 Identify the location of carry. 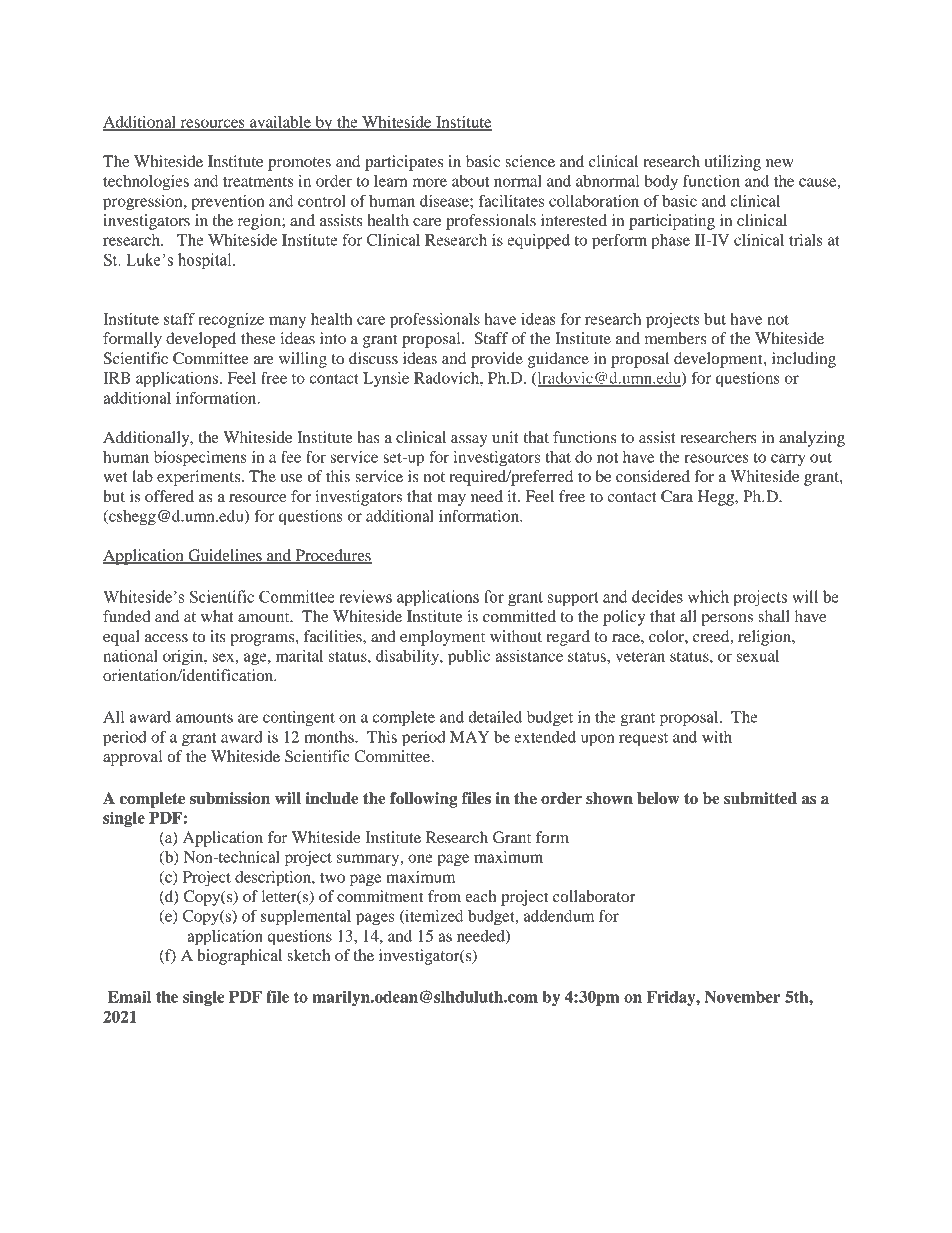
(788, 460).
